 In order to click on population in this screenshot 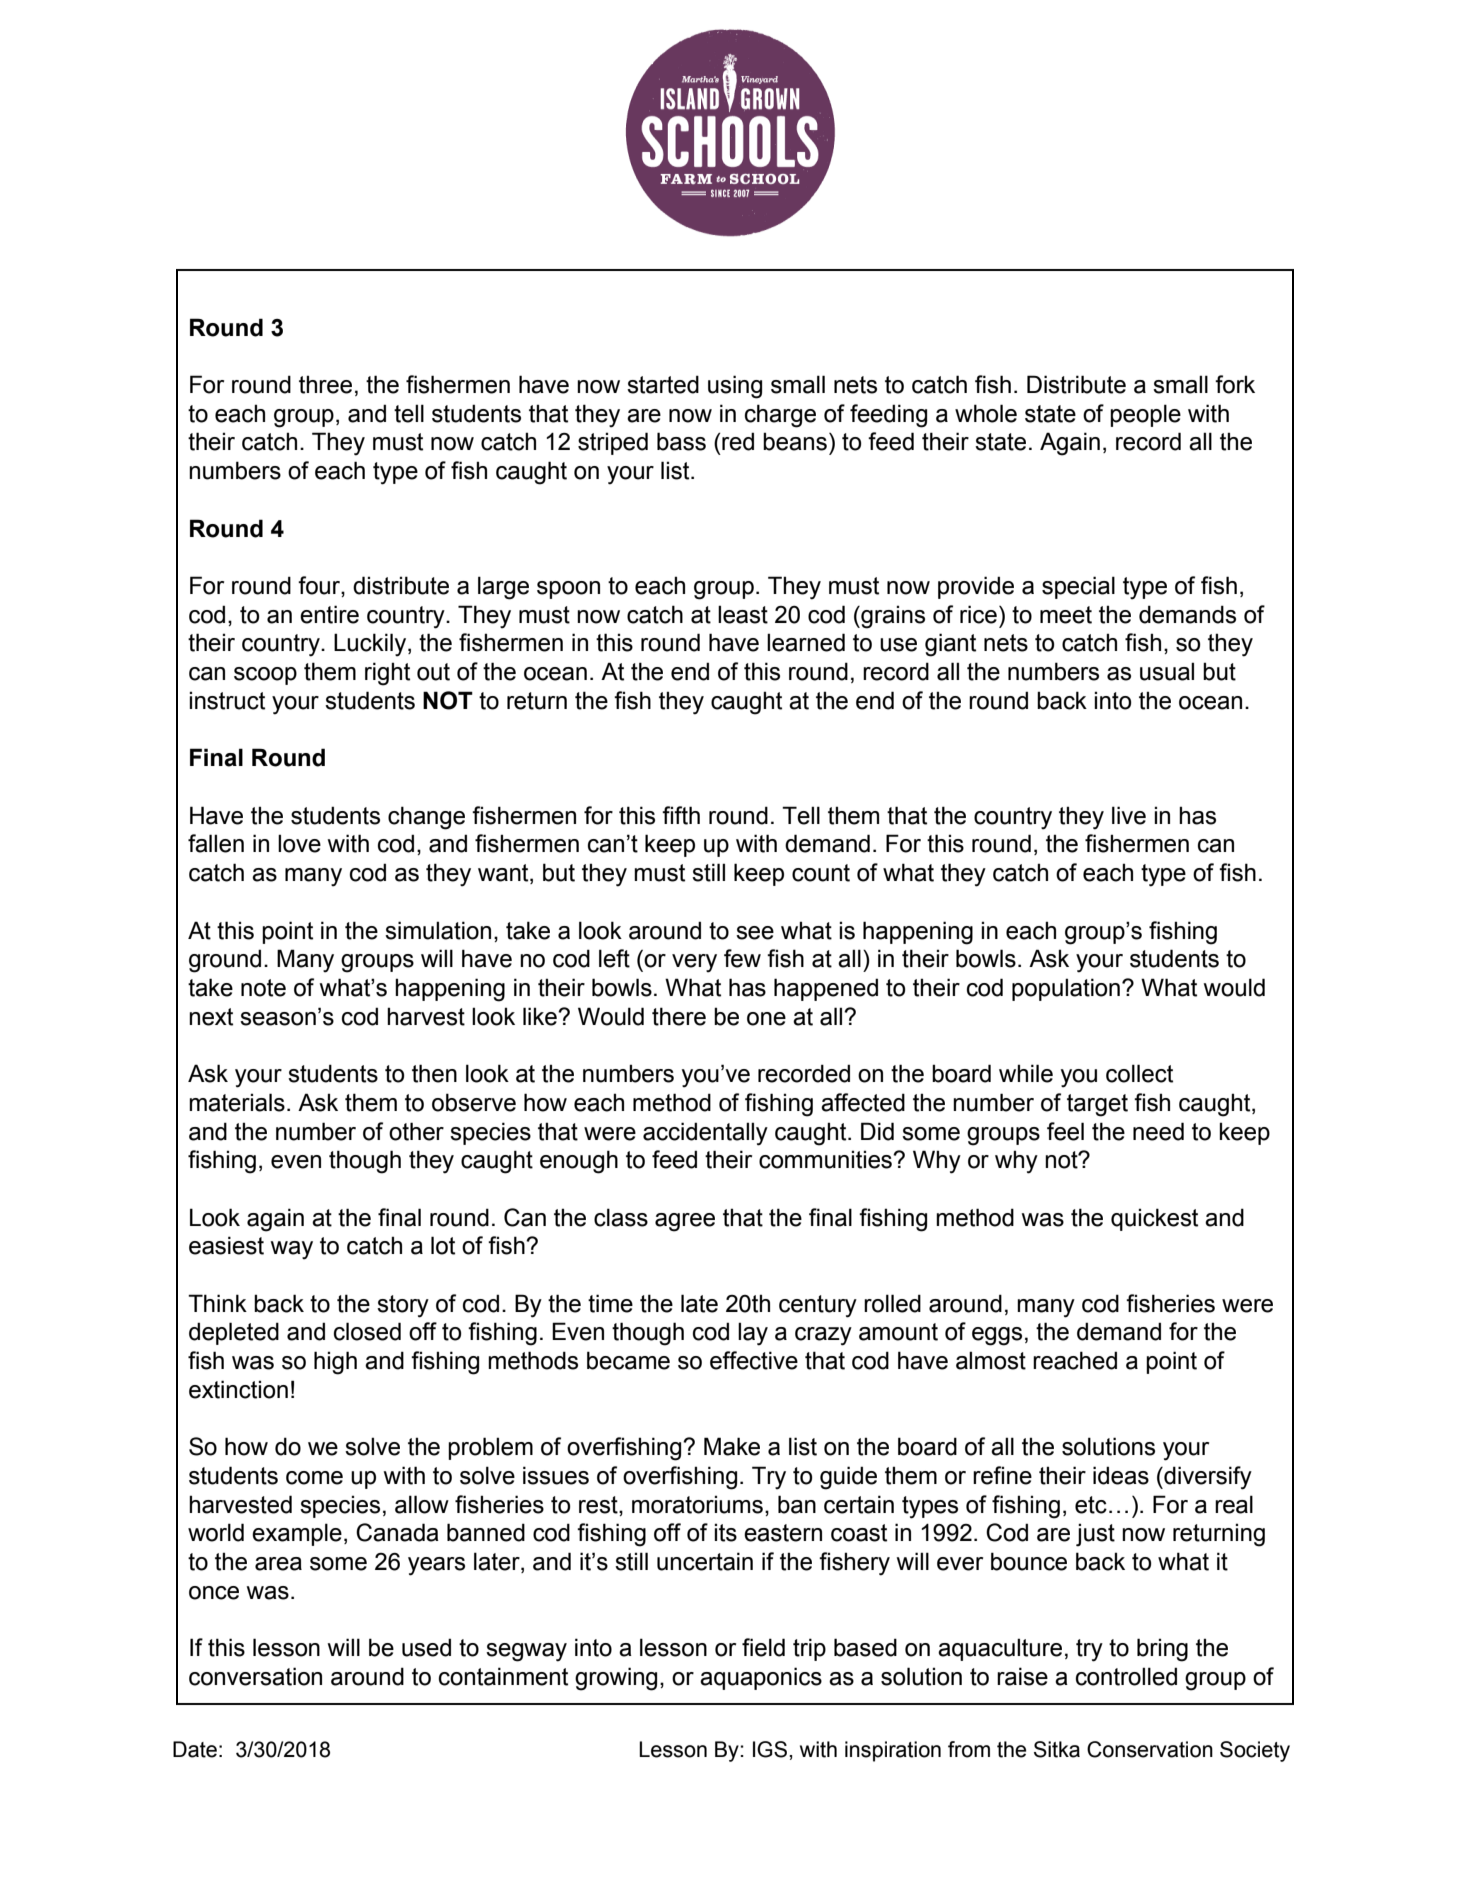, I will do `click(1066, 989)`.
